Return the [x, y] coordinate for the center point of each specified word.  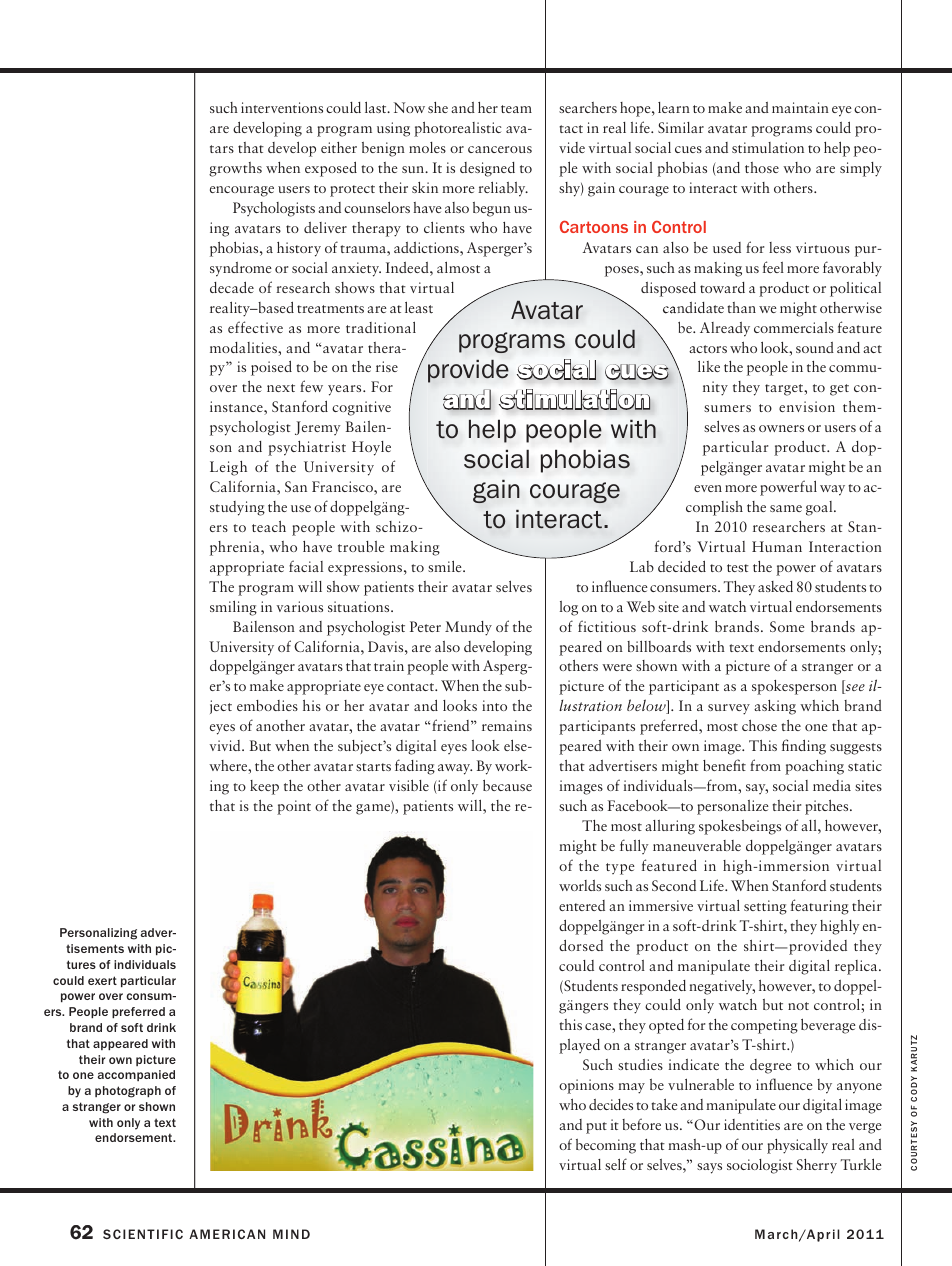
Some [787, 626]
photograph [128, 1092]
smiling [233, 608]
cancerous [500, 149]
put [596, 1128]
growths [235, 169]
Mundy [468, 628]
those [762, 167]
